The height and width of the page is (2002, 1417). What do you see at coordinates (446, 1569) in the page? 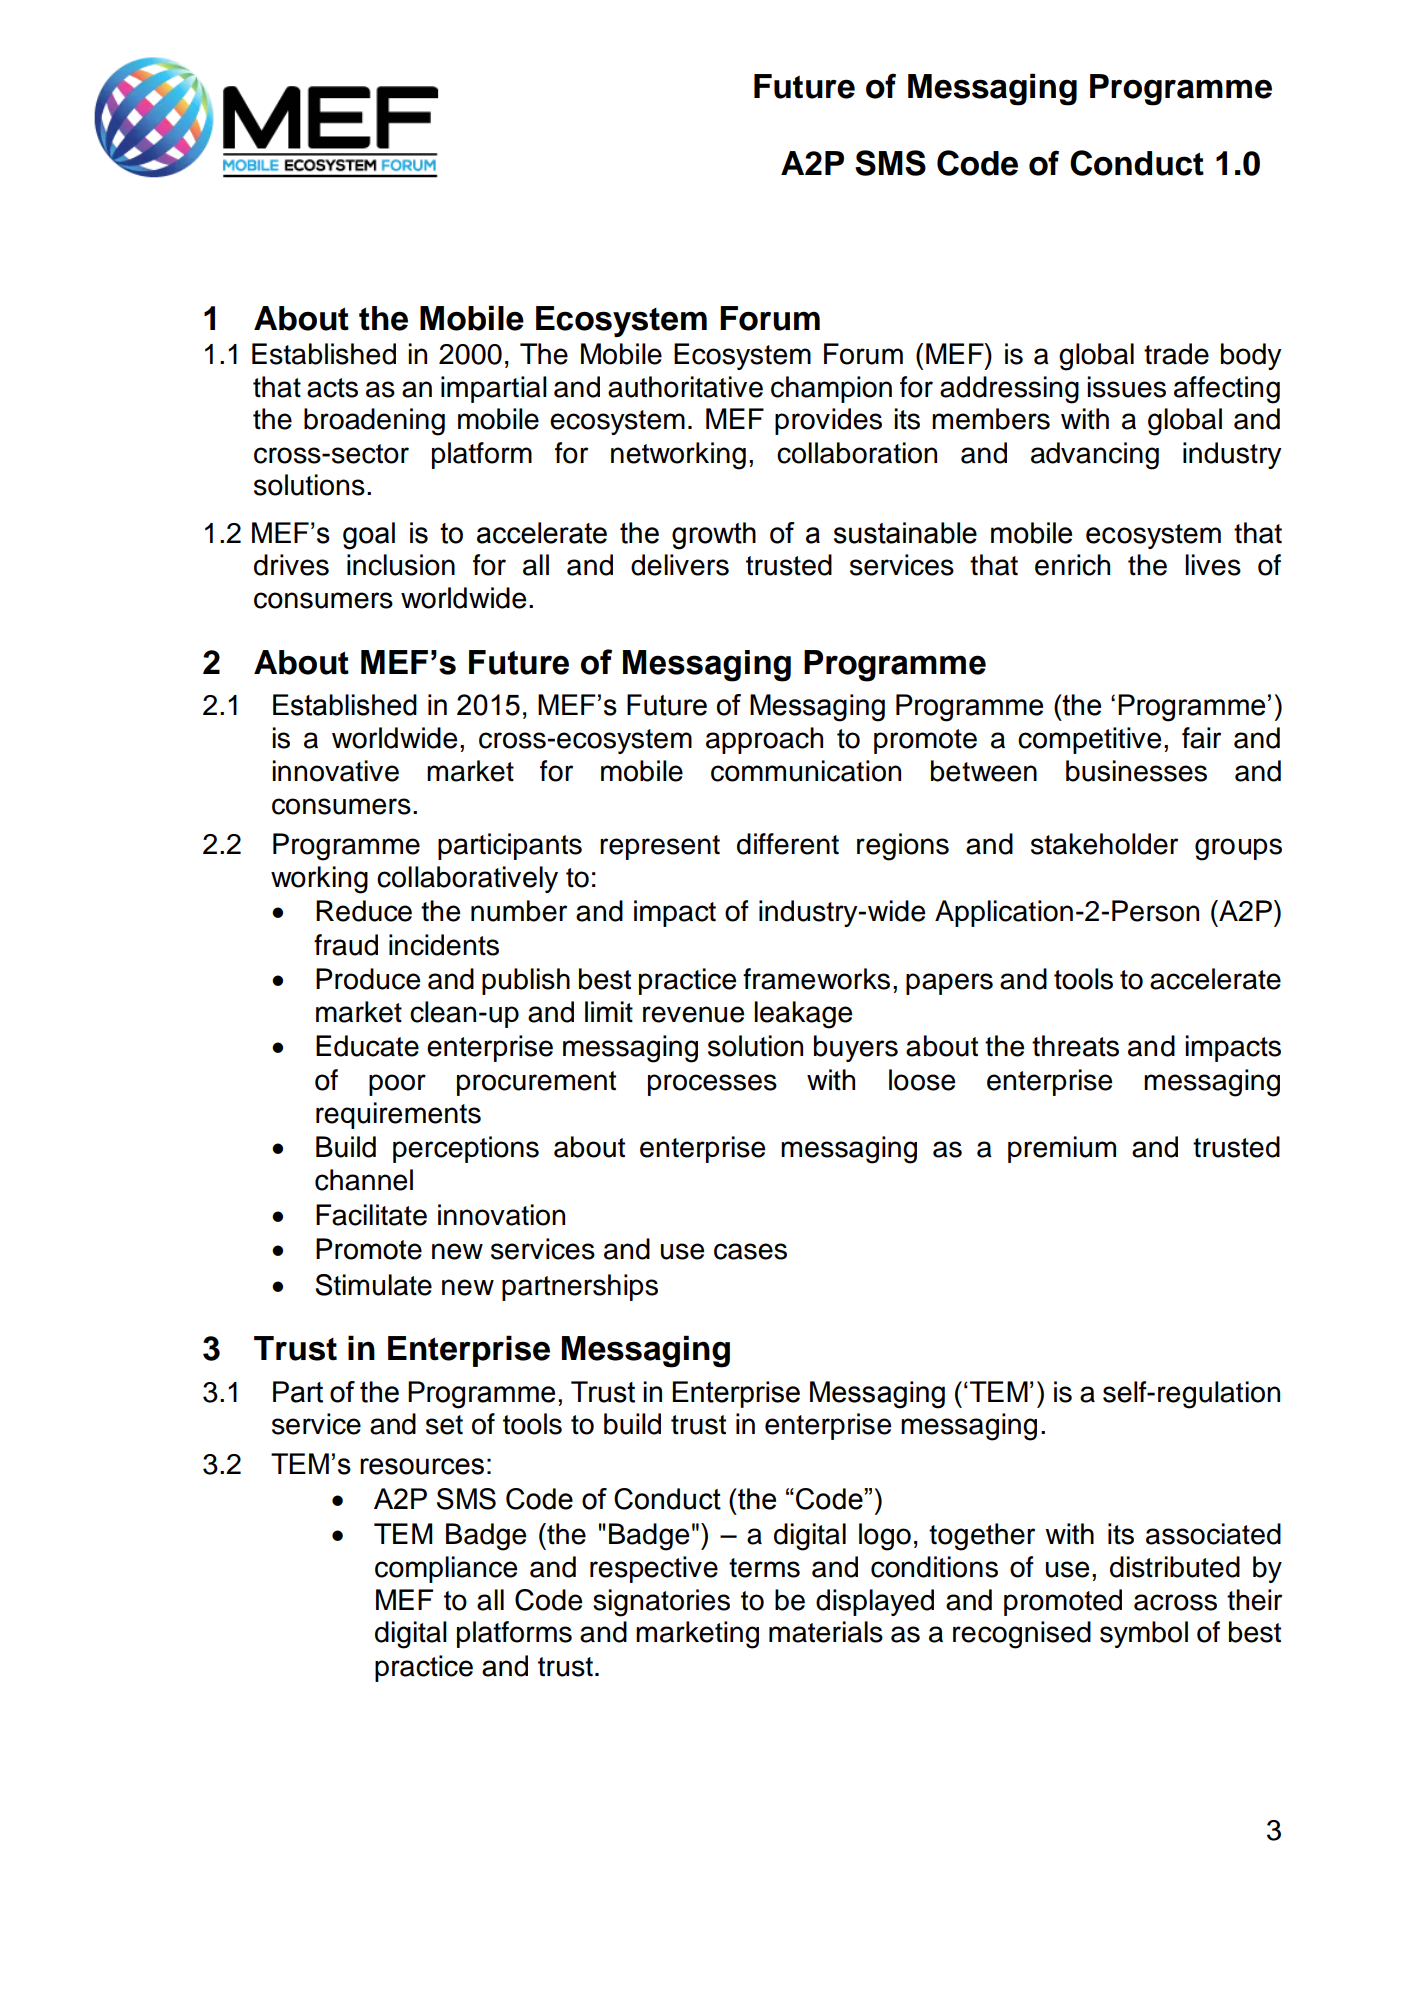
I see `compliance` at bounding box center [446, 1569].
